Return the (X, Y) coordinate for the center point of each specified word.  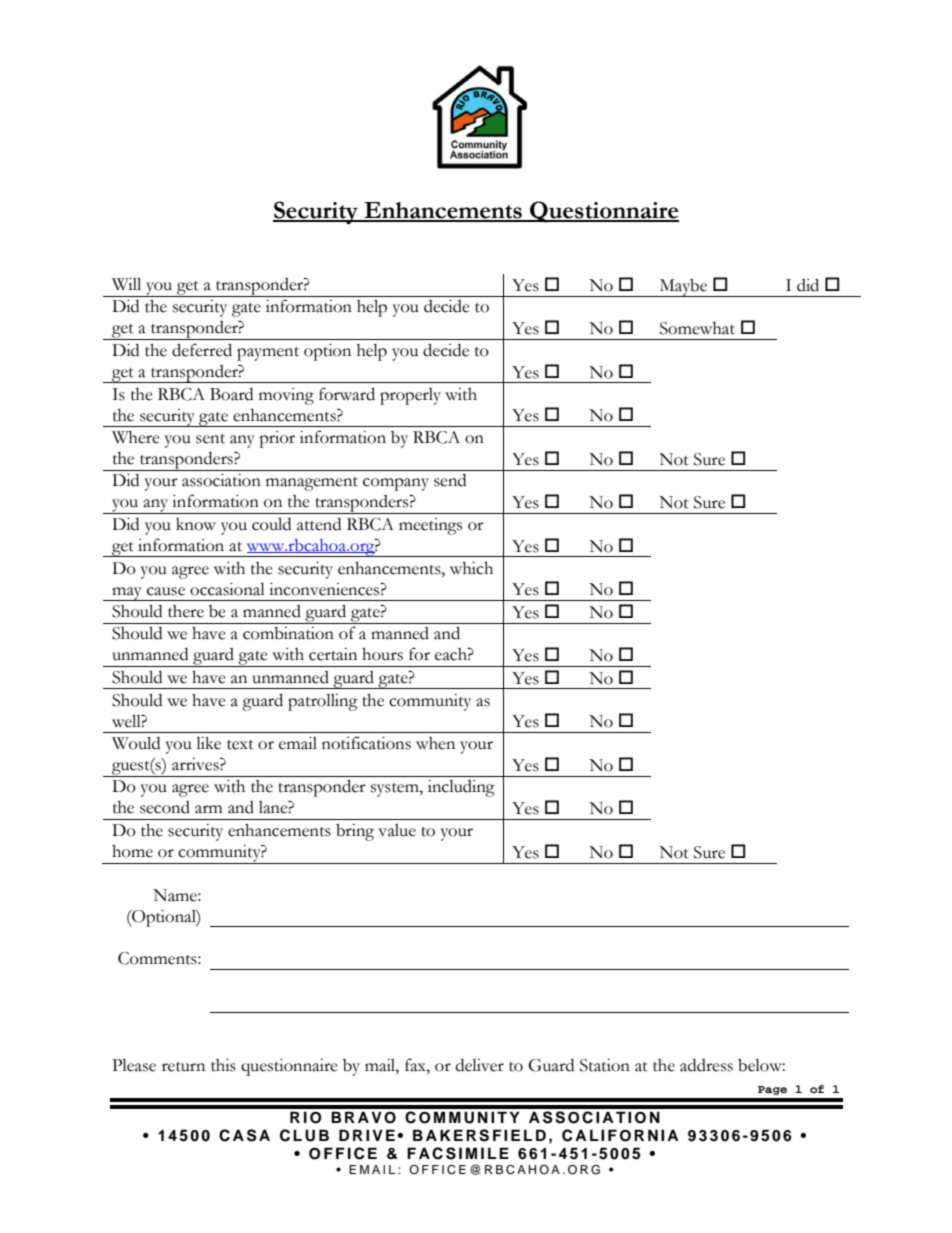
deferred (202, 350)
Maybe (683, 288)
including (461, 788)
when (435, 743)
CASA (244, 1135)
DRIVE (367, 1135)
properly (410, 396)
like (208, 743)
